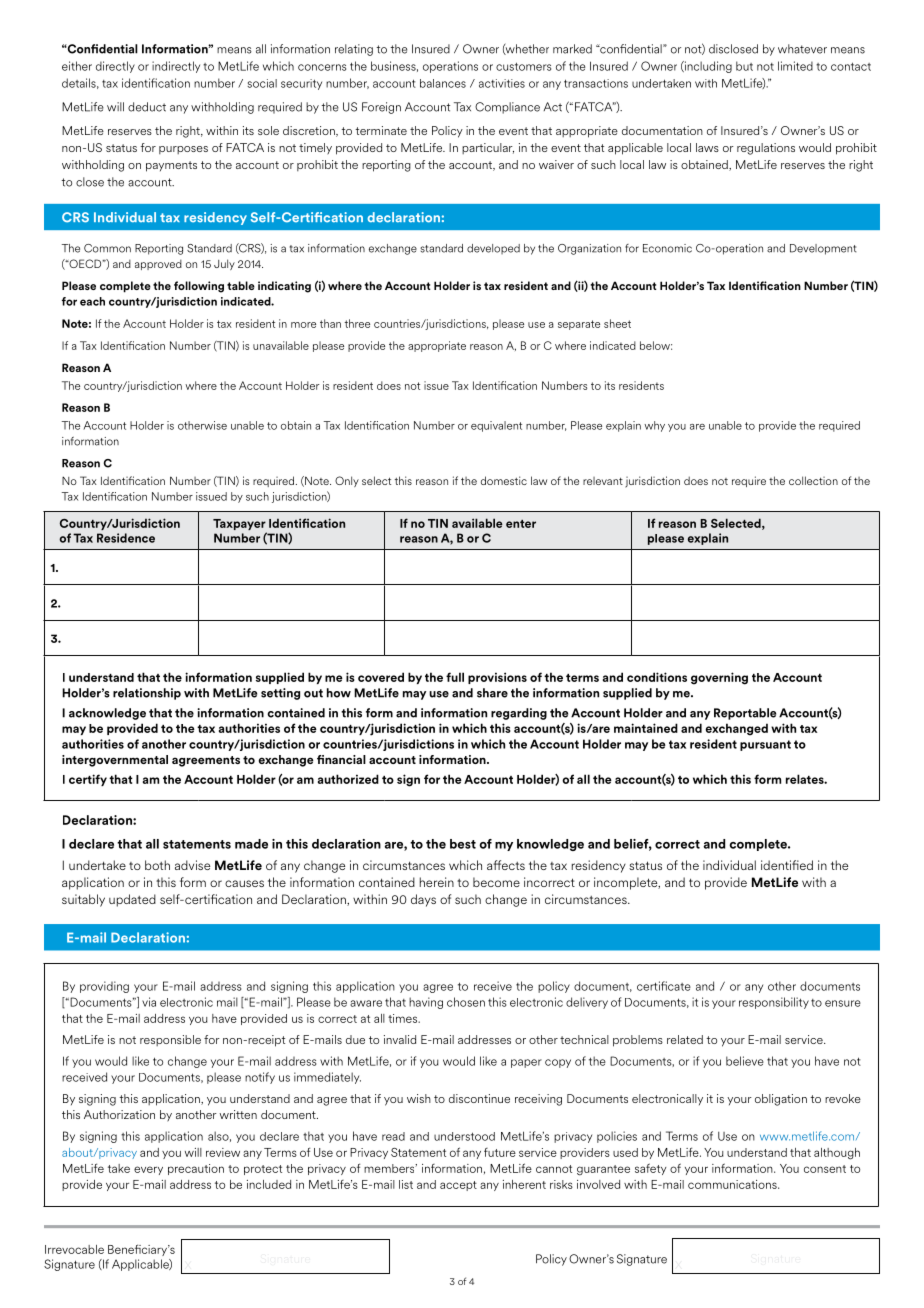 Image resolution: width=924 pixels, height=1308 pixels. I want to click on relationship, so click(147, 694).
